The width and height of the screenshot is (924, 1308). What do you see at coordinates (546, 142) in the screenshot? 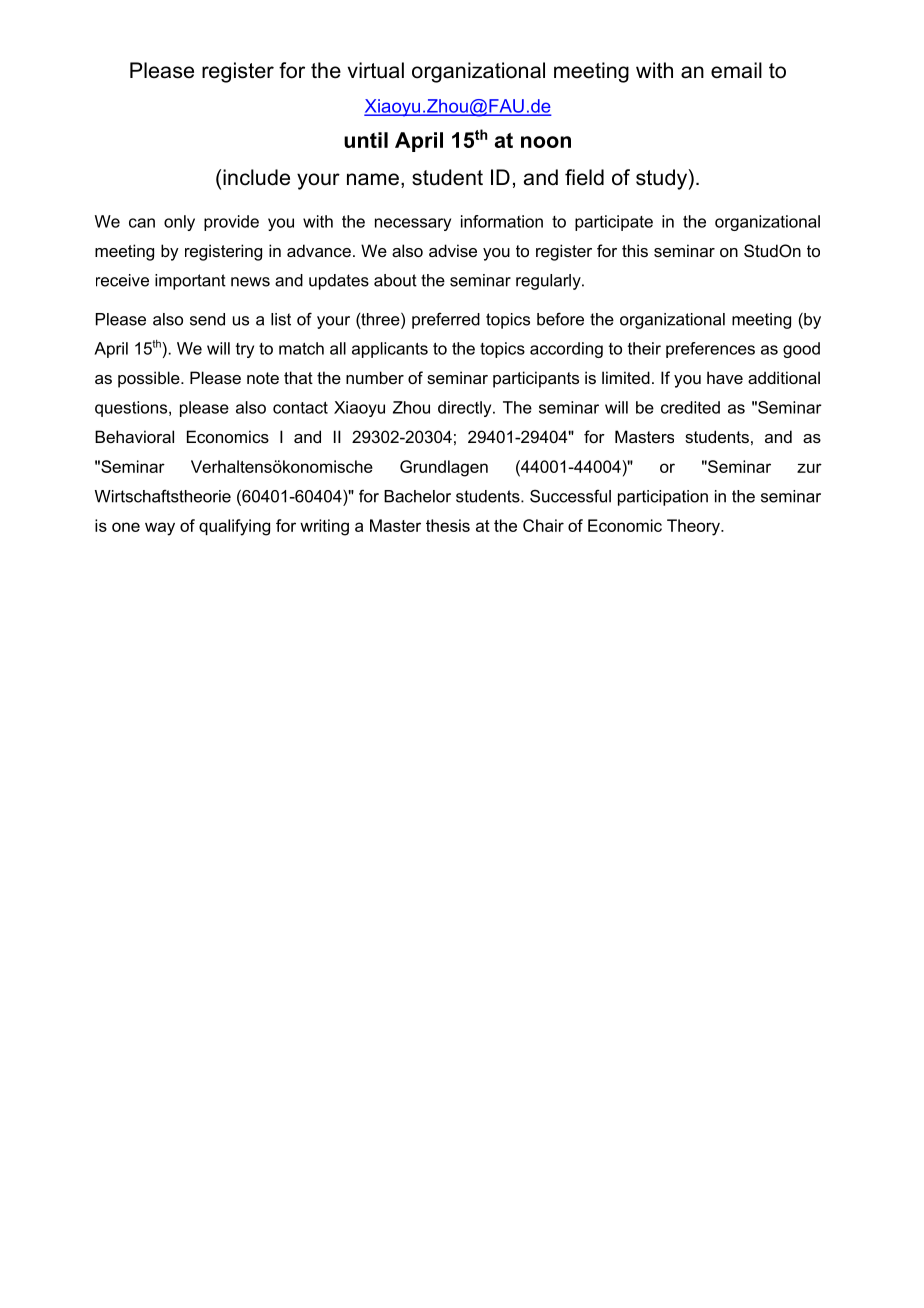
I see `noon` at bounding box center [546, 142].
